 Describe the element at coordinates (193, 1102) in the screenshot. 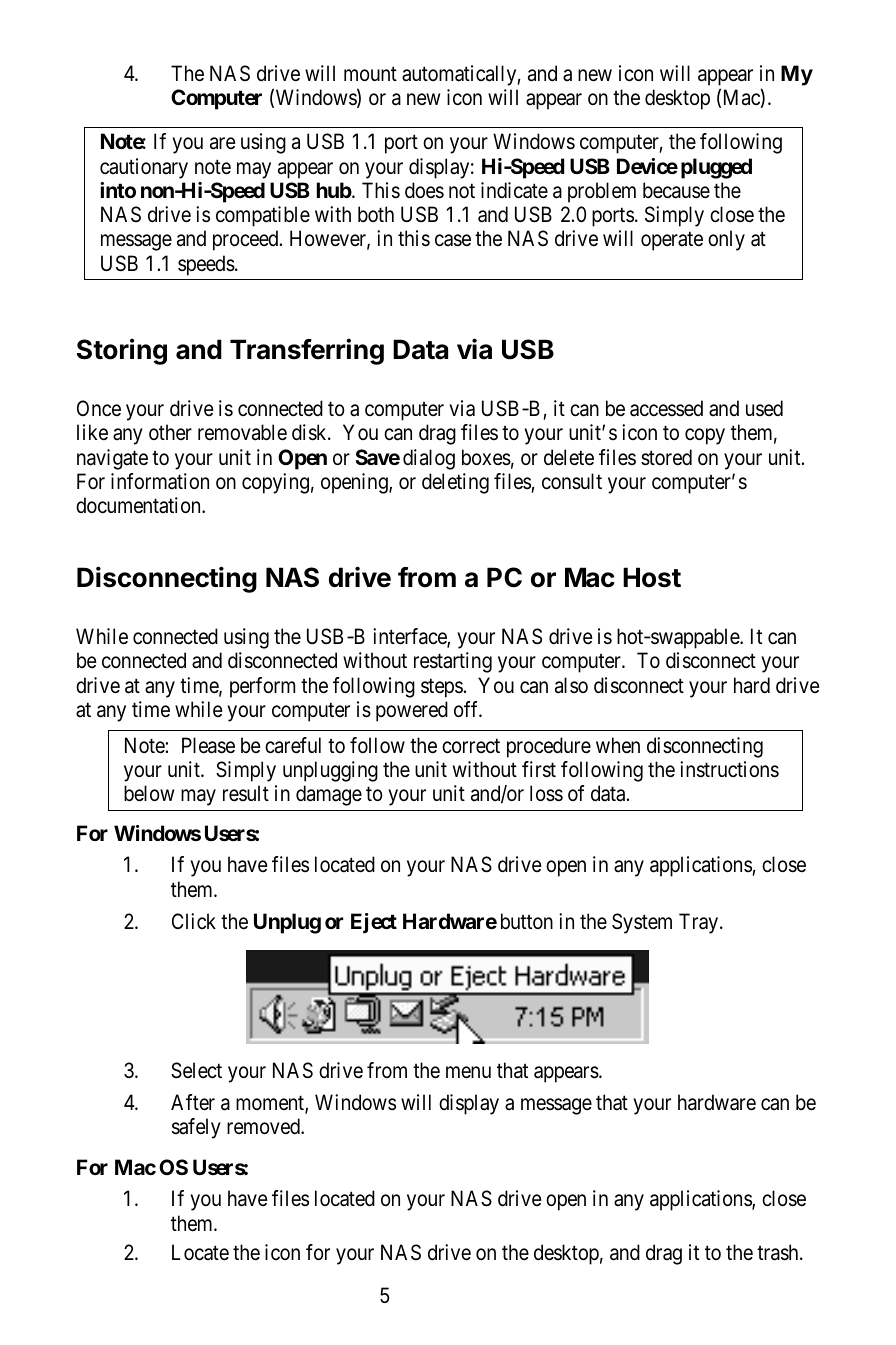

I see `After` at that location.
